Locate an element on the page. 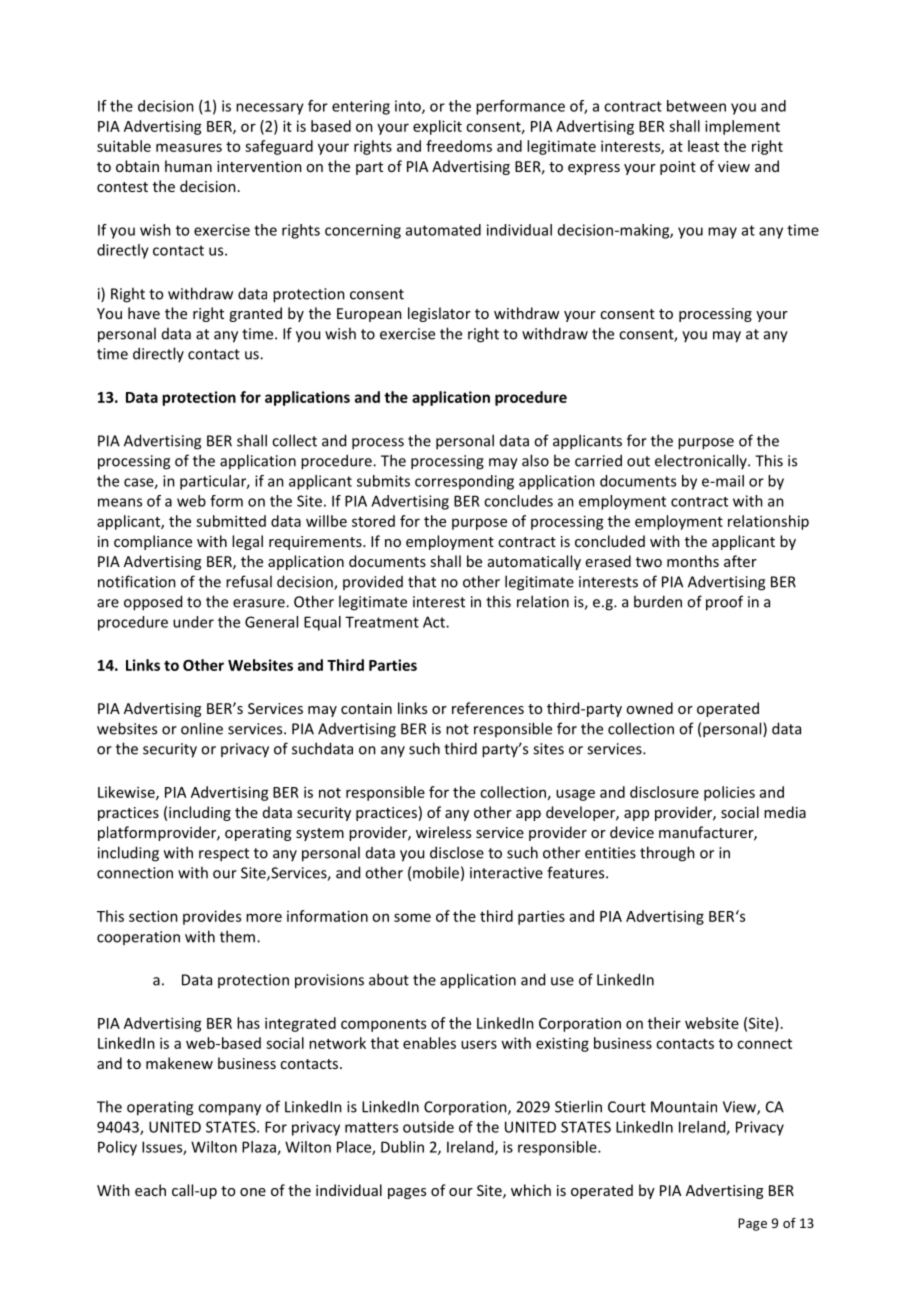  each is located at coordinates (150, 1190).
